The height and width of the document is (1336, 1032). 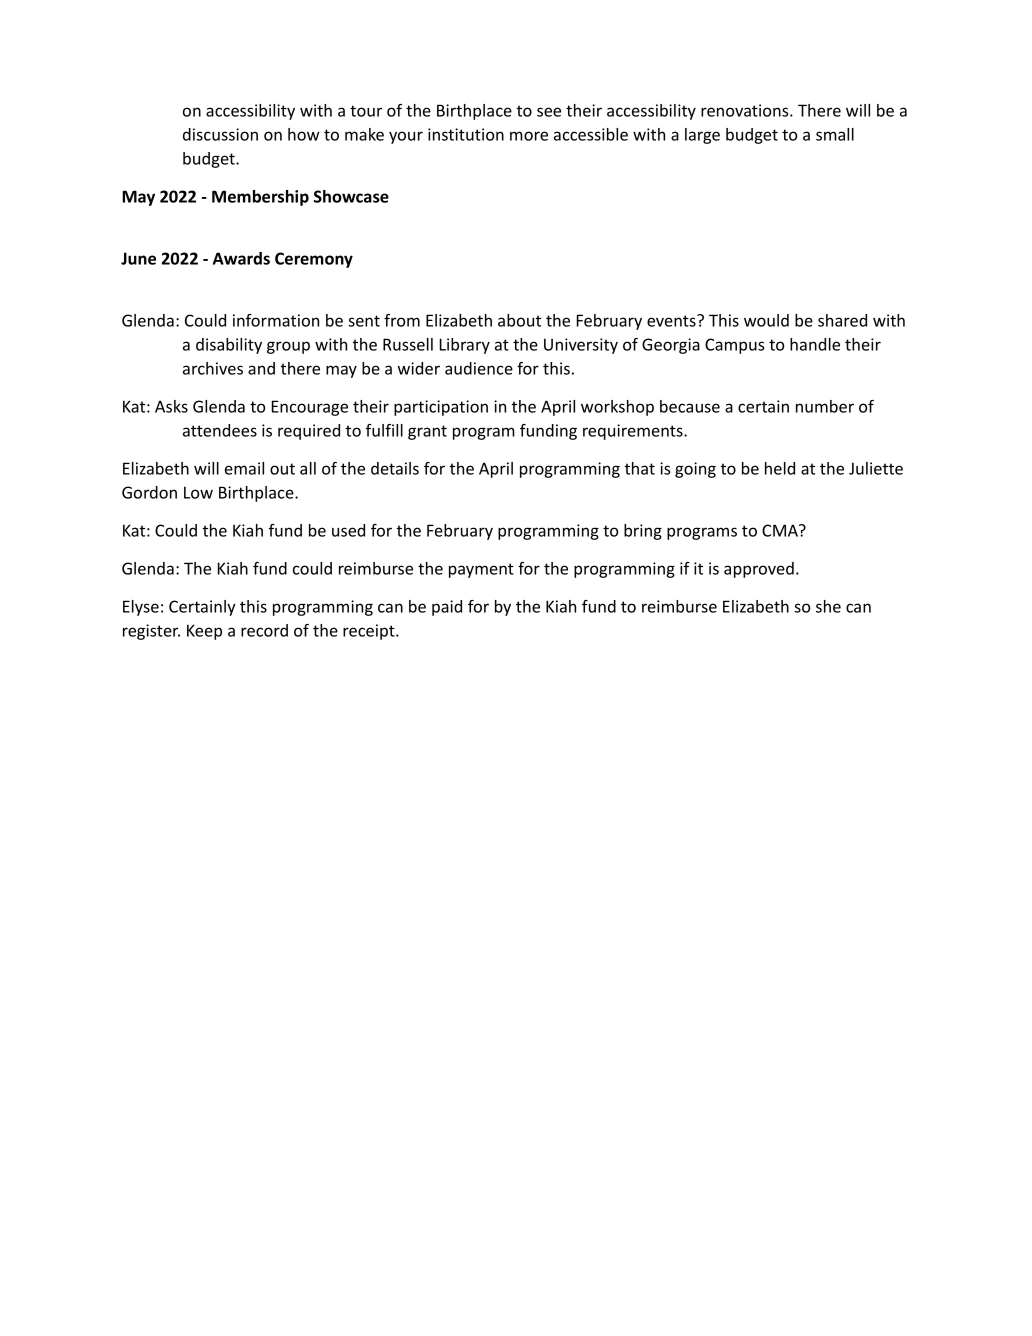 What do you see at coordinates (447, 608) in the document?
I see `paid` at bounding box center [447, 608].
